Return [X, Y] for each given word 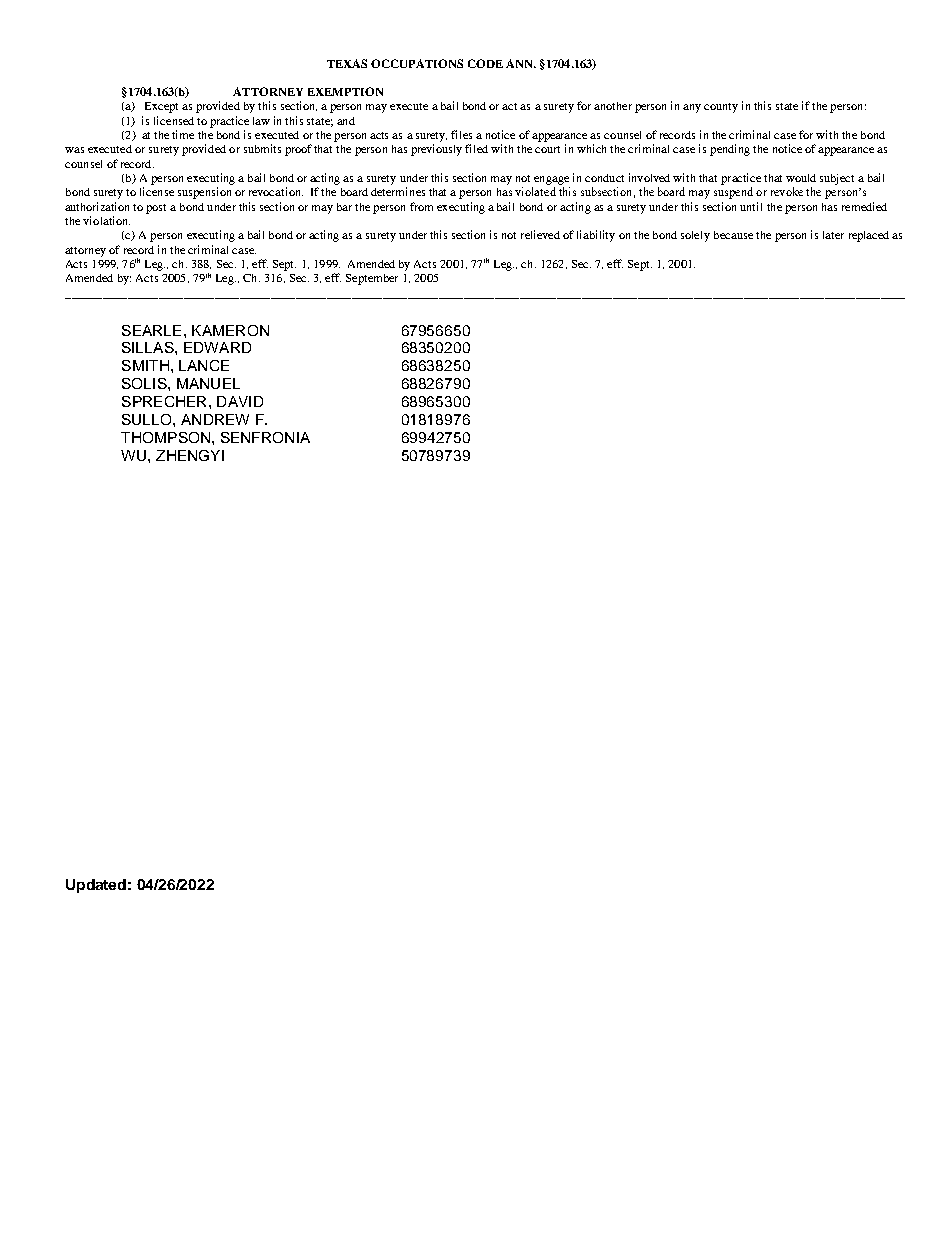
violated [535, 191]
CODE [485, 63]
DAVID [240, 401]
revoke [787, 191]
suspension [204, 193]
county [721, 108]
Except [161, 107]
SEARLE [151, 330]
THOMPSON [165, 437]
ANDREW [215, 419]
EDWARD [217, 347]
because [733, 235]
